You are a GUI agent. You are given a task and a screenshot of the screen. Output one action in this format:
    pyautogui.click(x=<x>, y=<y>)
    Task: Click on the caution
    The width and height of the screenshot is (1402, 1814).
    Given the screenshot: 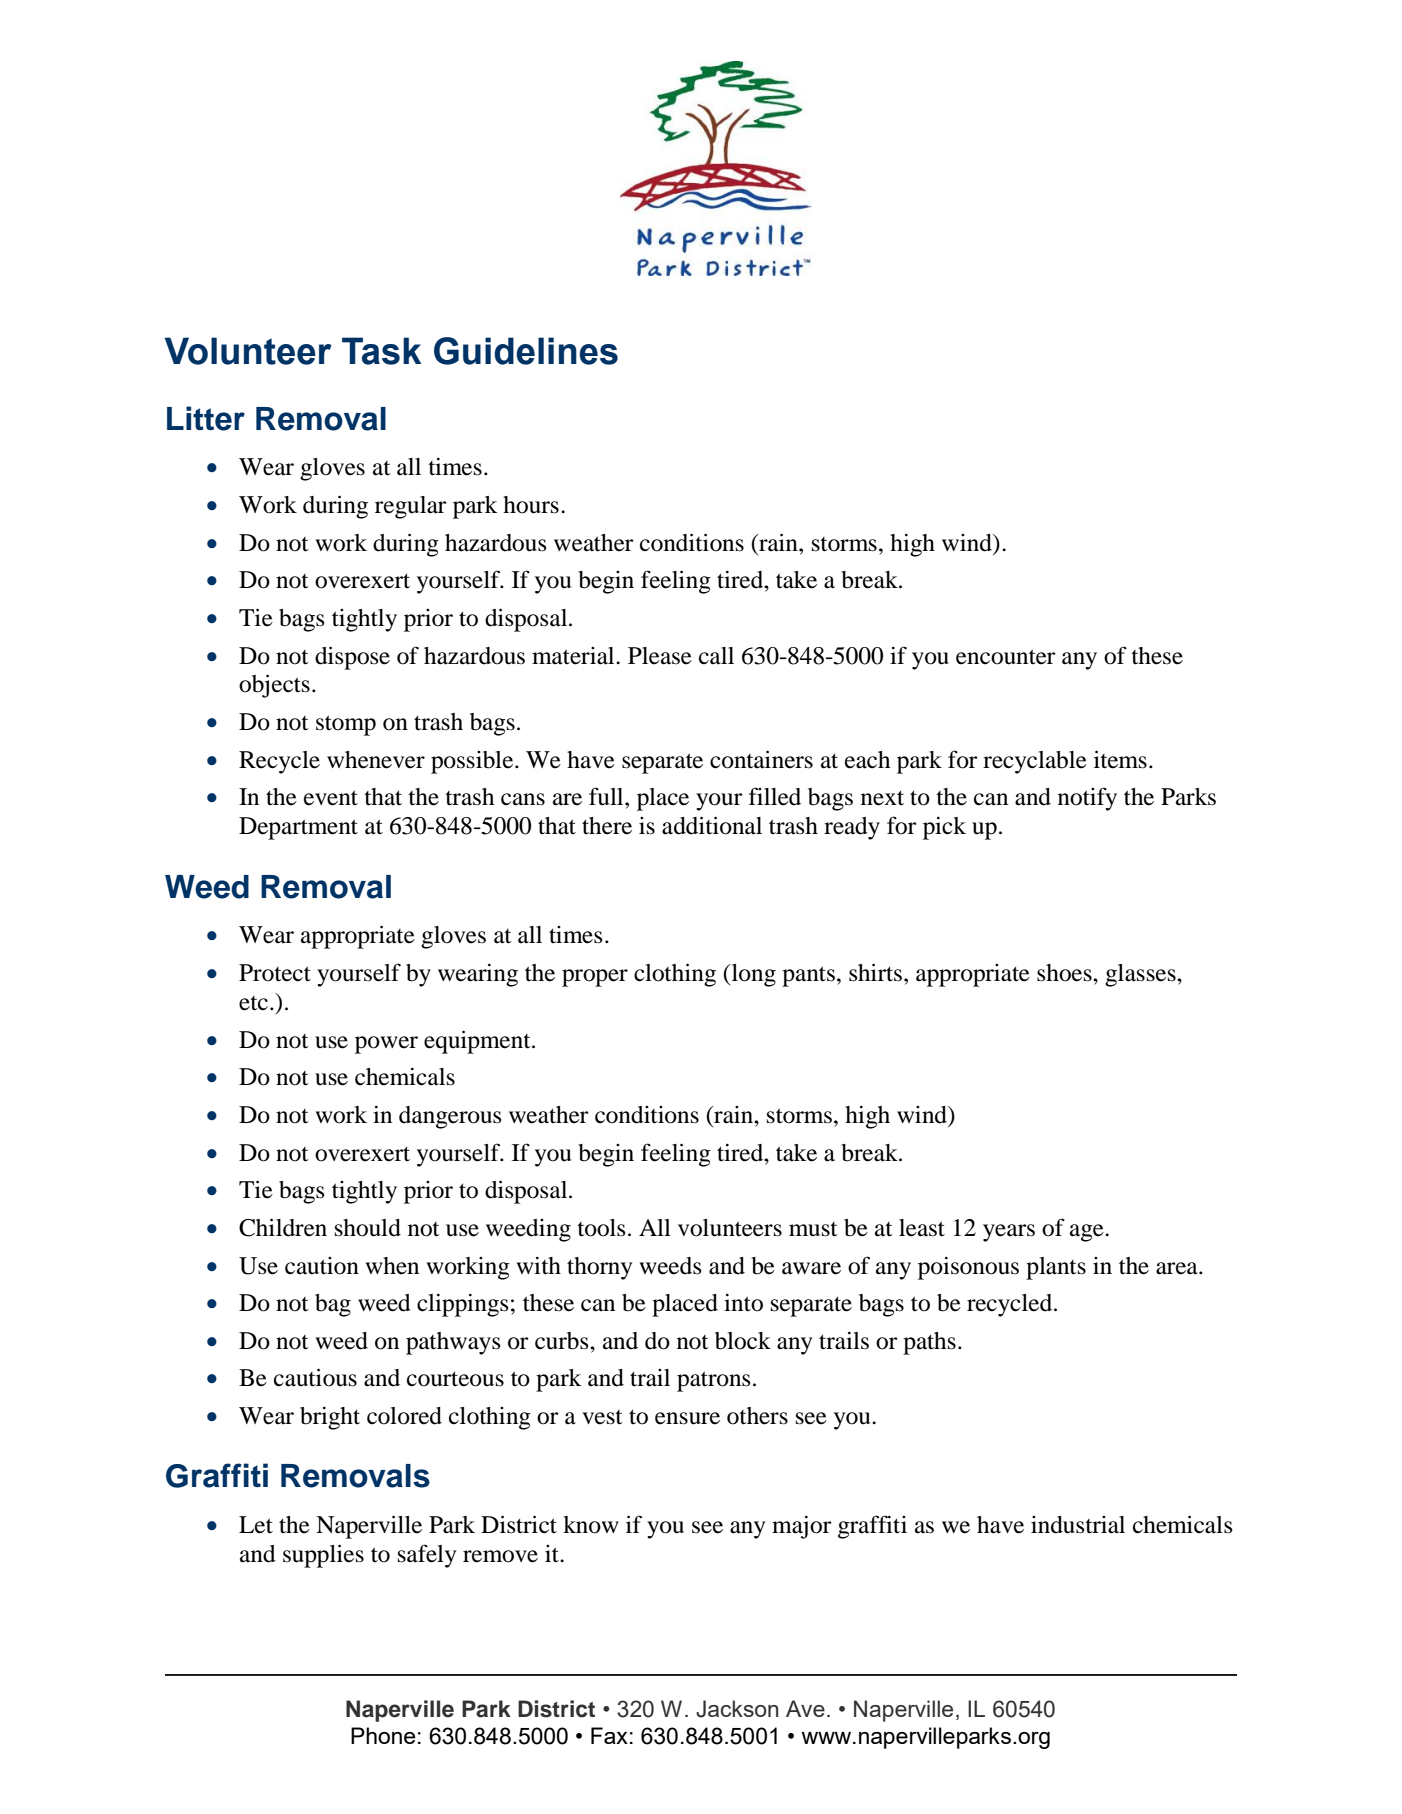 What is the action you would take?
    pyautogui.click(x=322, y=1266)
